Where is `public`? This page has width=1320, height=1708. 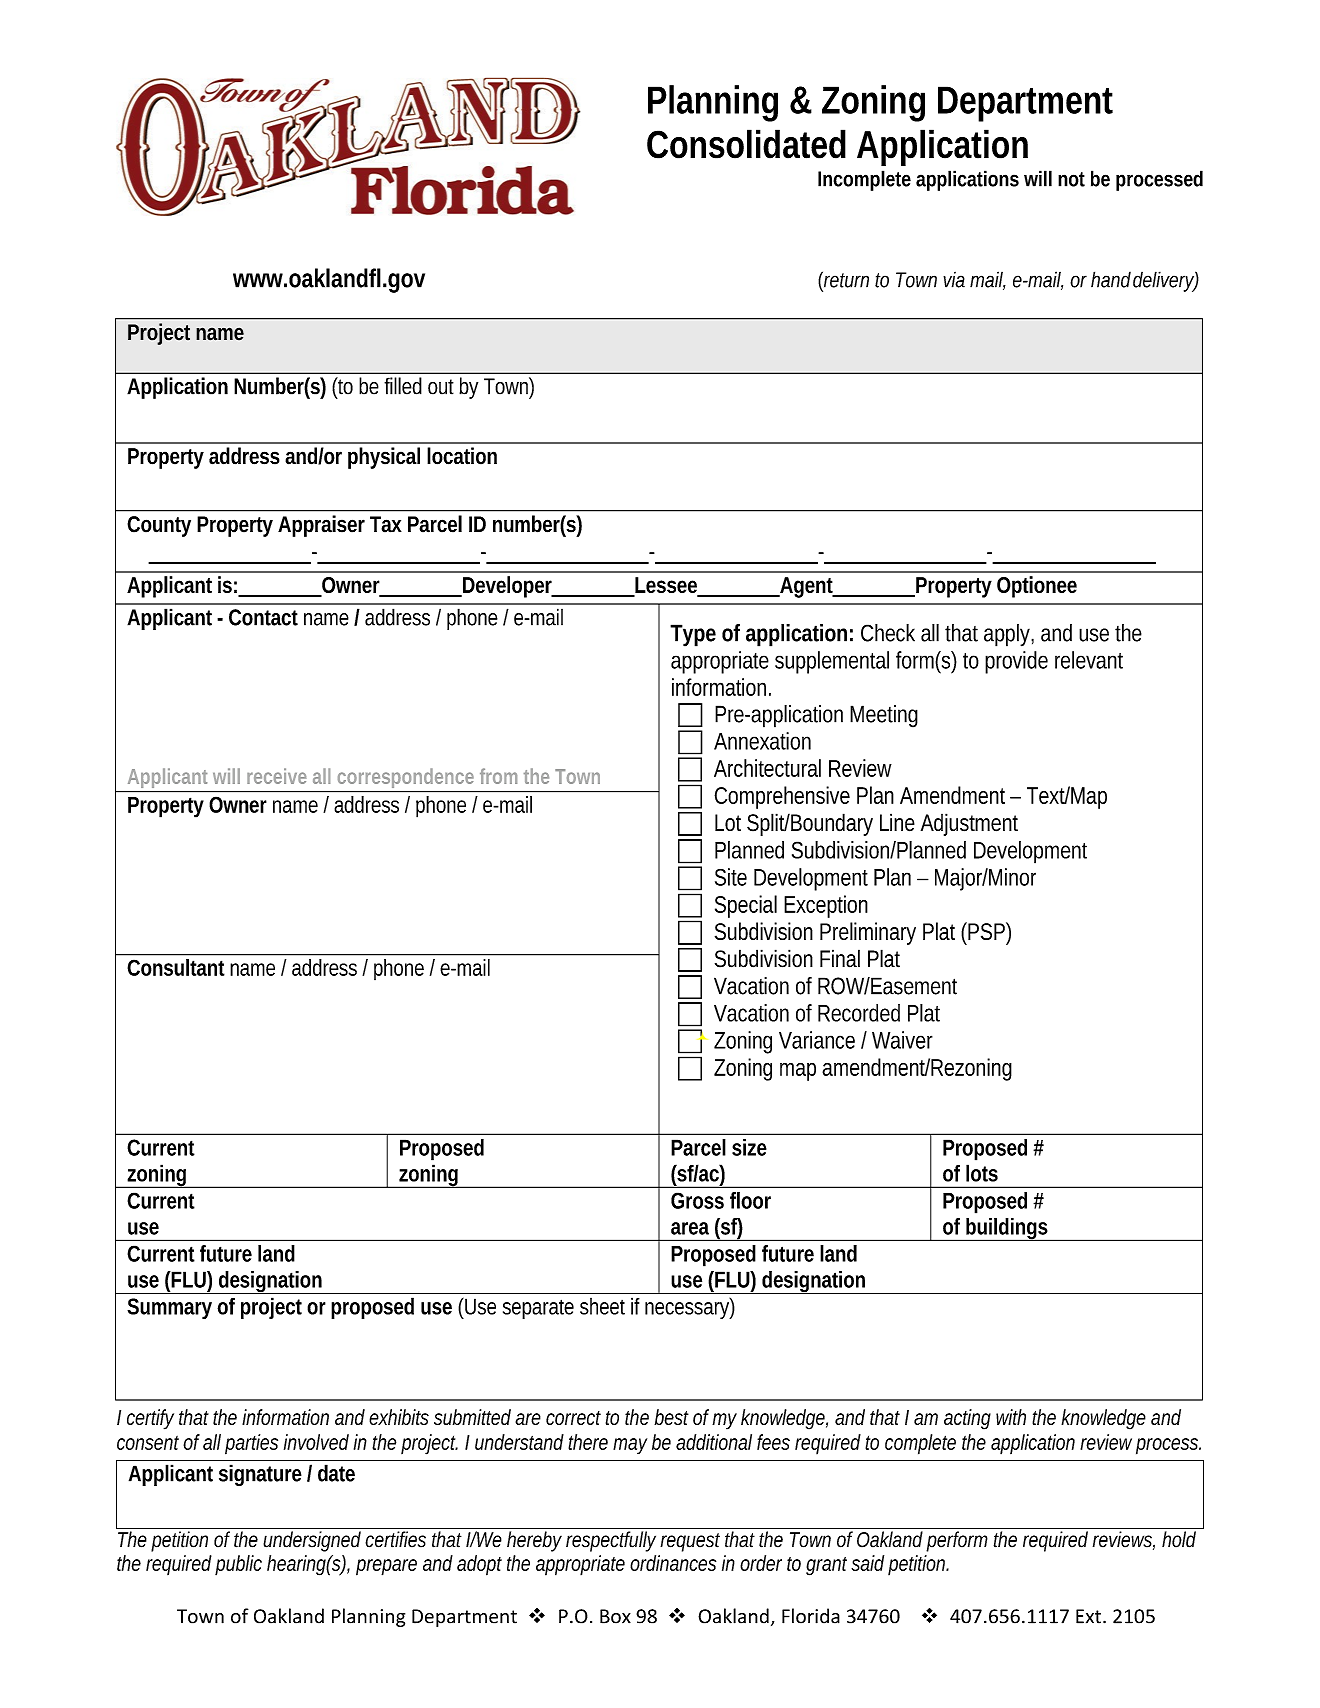 public is located at coordinates (238, 1565).
